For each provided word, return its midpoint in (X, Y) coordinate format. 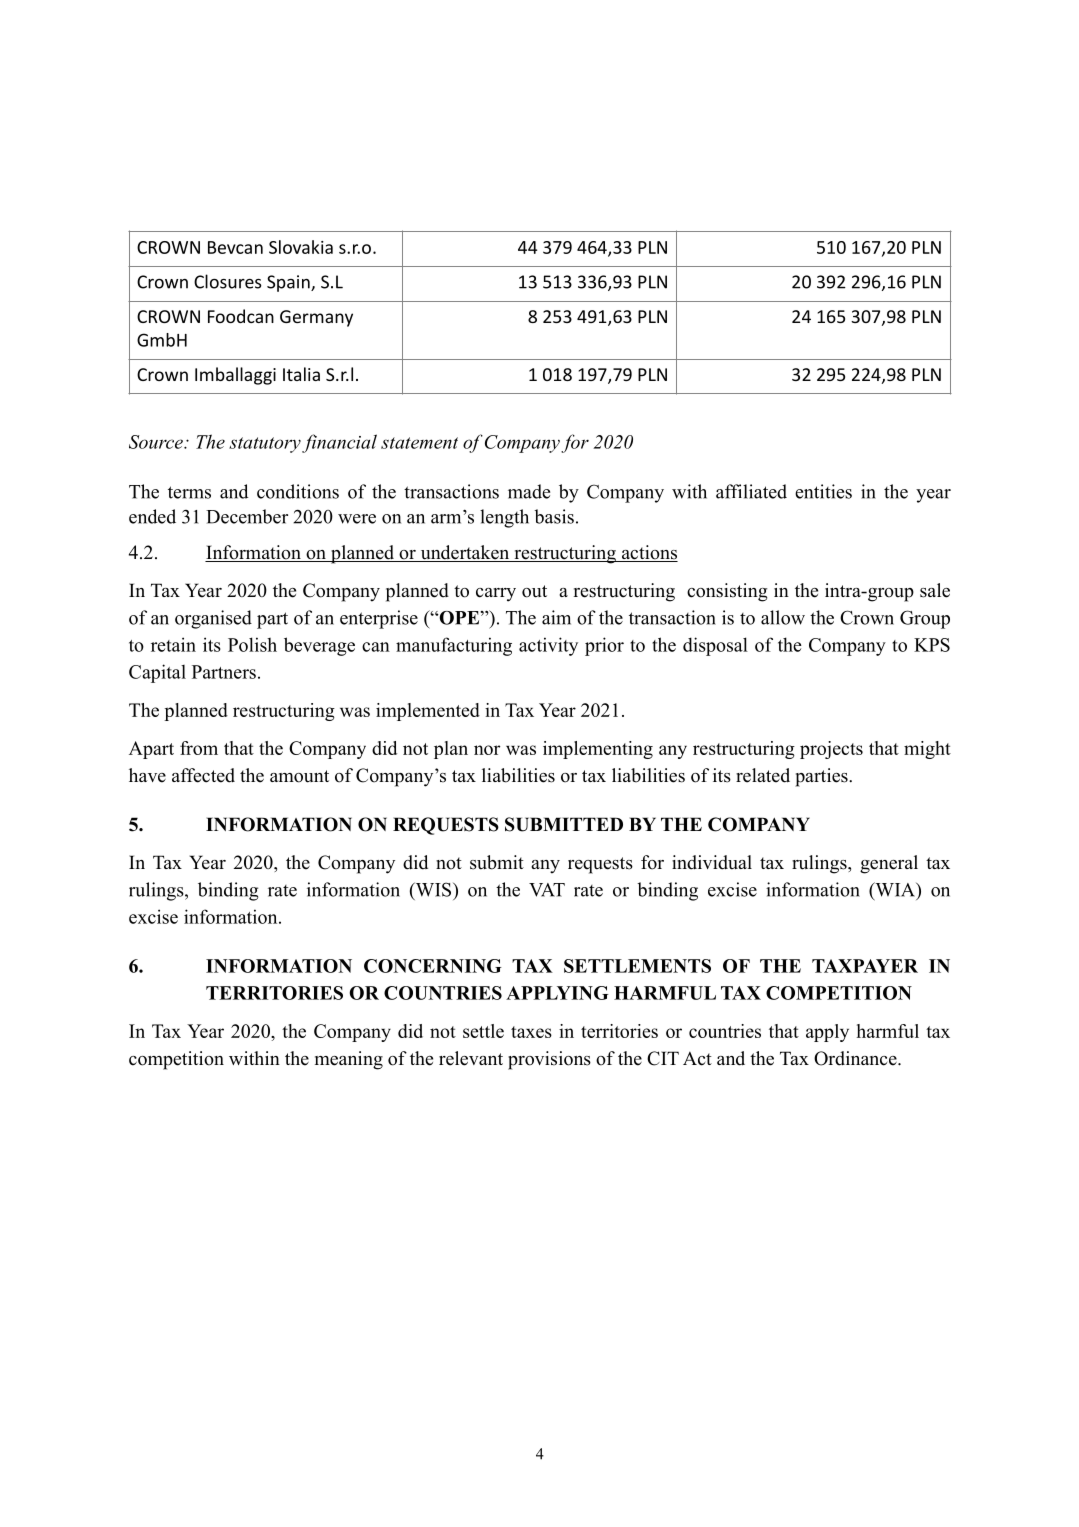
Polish (252, 644)
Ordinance (856, 1058)
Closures (228, 281)
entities (823, 491)
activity (548, 646)
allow (783, 617)
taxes (531, 1032)
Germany (316, 318)
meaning (349, 1060)
